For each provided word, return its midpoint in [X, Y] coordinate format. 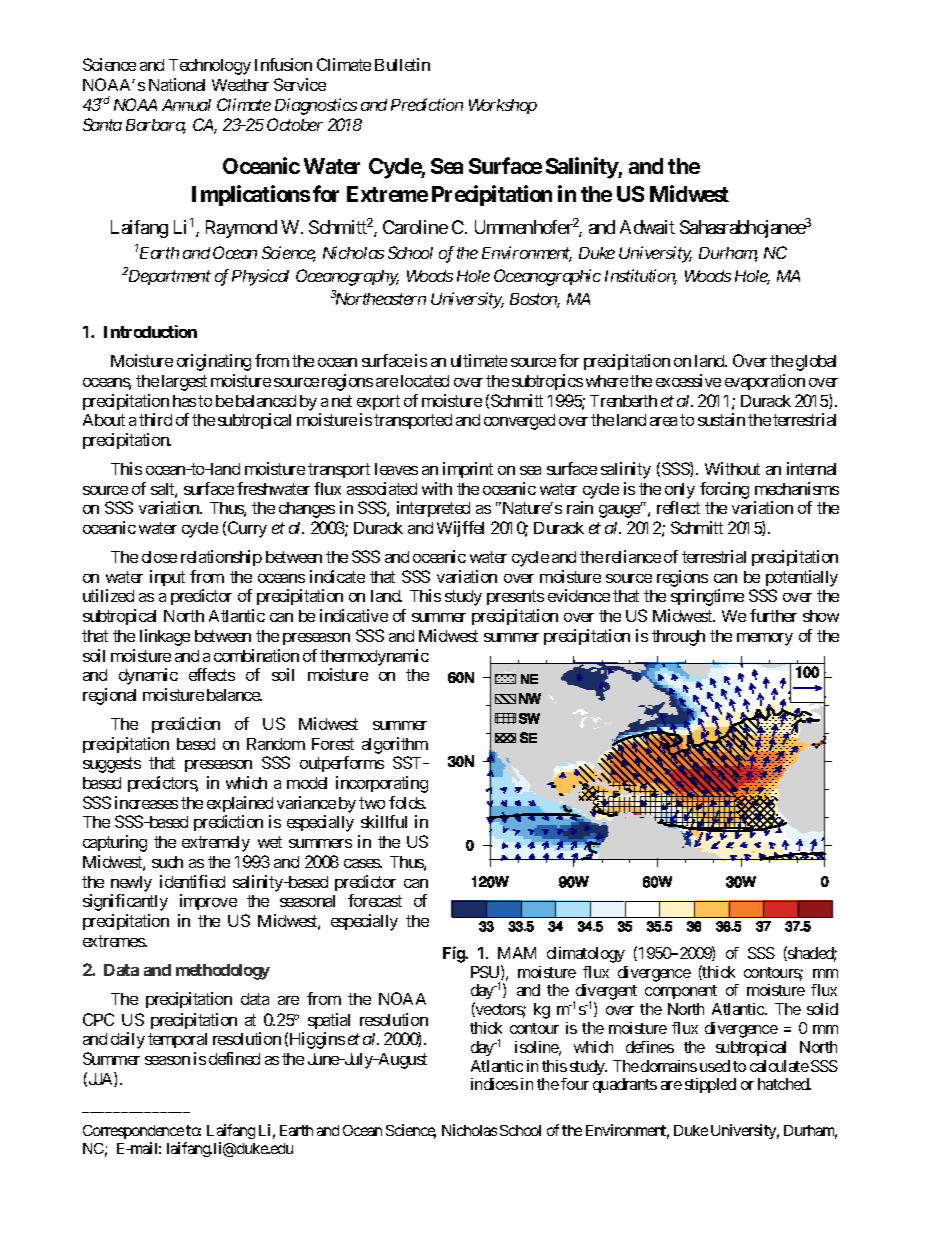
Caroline [415, 227]
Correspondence [133, 1132]
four [575, 1084]
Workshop [503, 106]
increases [146, 802]
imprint [468, 470]
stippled [710, 1085]
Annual [186, 105]
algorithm [395, 745]
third [155, 419]
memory [765, 639]
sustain [721, 419]
